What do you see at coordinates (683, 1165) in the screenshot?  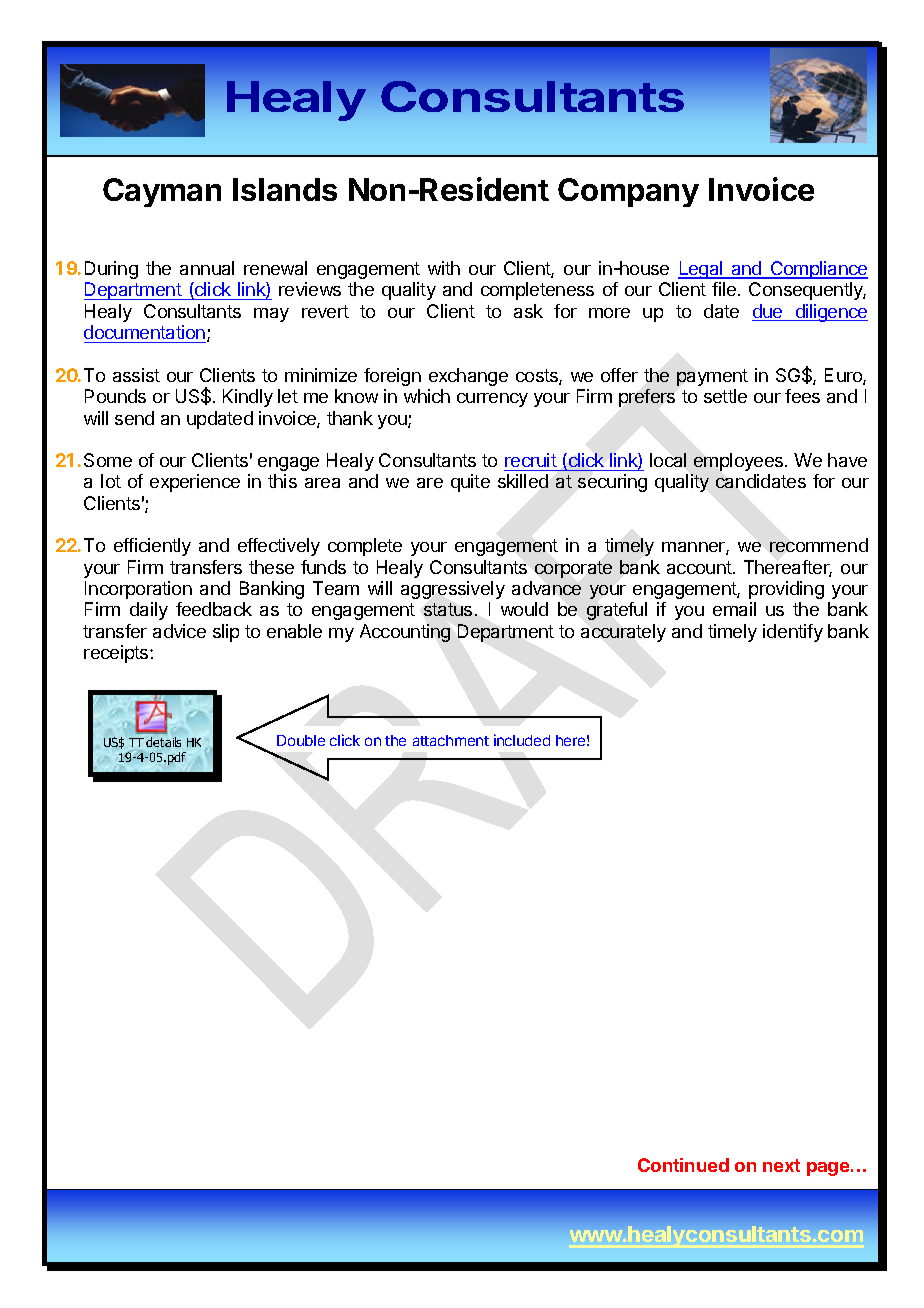 I see `Continued` at bounding box center [683, 1165].
